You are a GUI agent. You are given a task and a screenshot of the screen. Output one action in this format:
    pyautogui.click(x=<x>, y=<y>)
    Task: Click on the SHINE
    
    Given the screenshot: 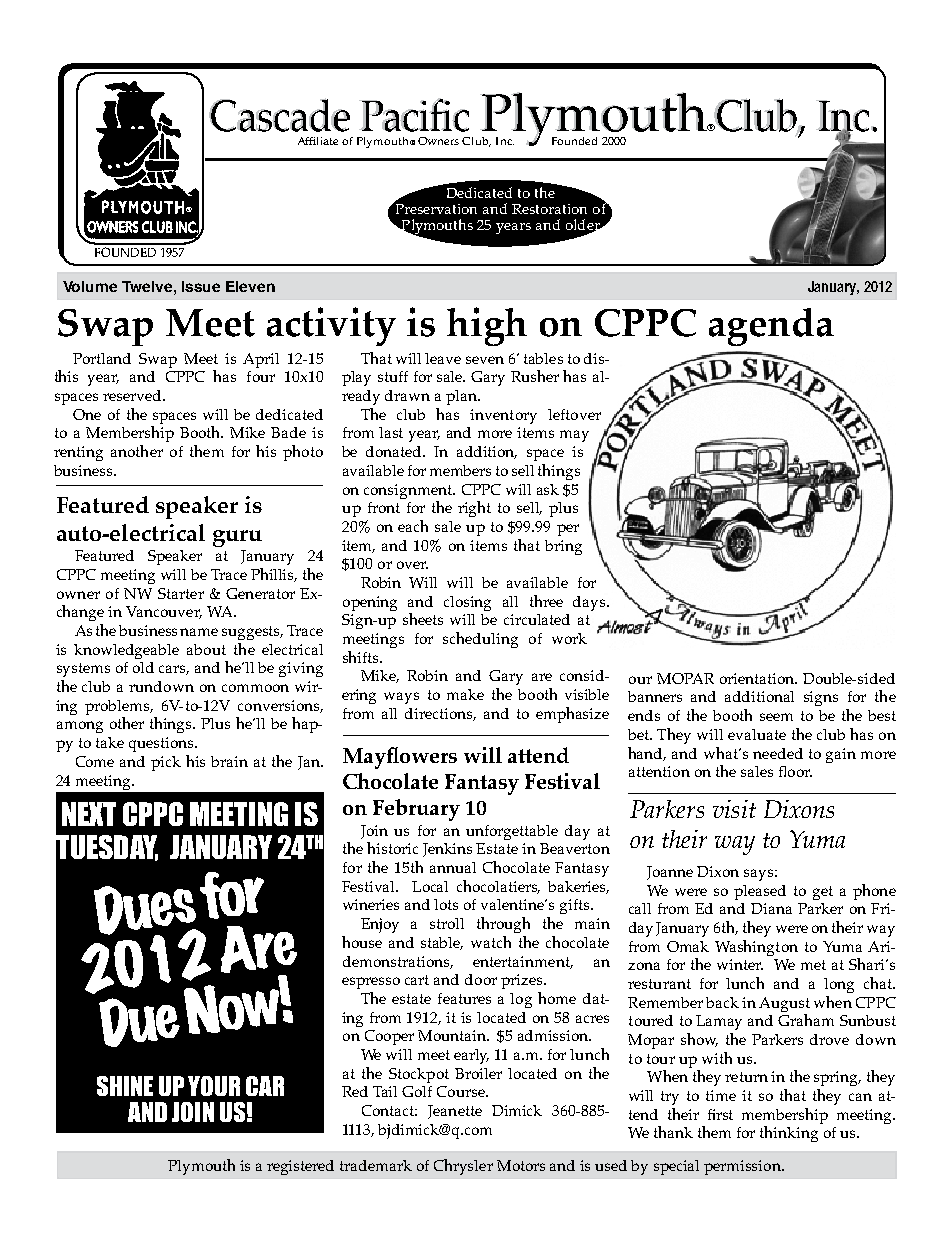 What is the action you would take?
    pyautogui.click(x=125, y=1086)
